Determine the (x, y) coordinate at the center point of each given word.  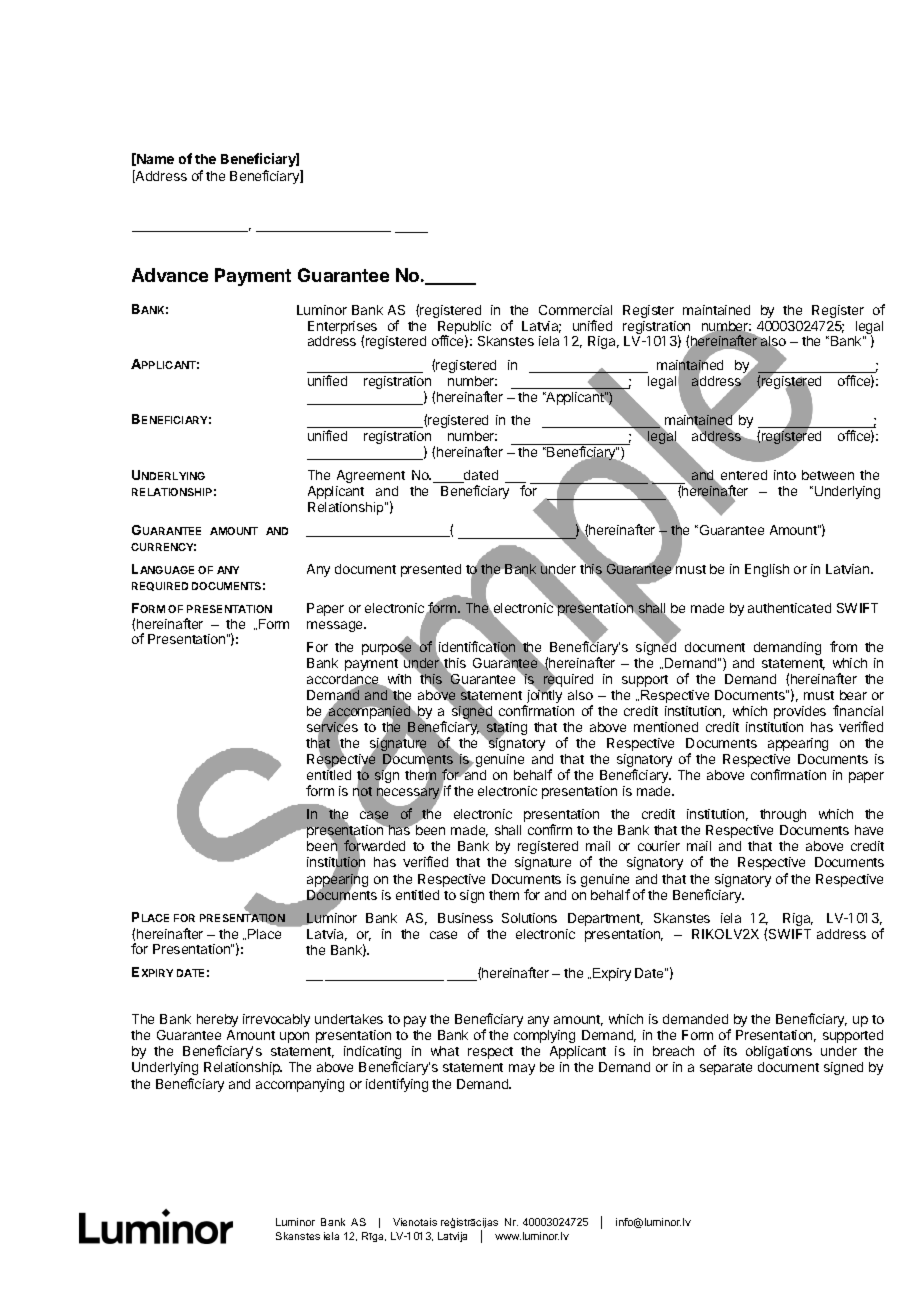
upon (294, 1037)
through (783, 815)
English (767, 570)
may (522, 1069)
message (336, 626)
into (785, 475)
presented (431, 570)
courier (659, 846)
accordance (344, 680)
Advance (170, 275)
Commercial (575, 310)
